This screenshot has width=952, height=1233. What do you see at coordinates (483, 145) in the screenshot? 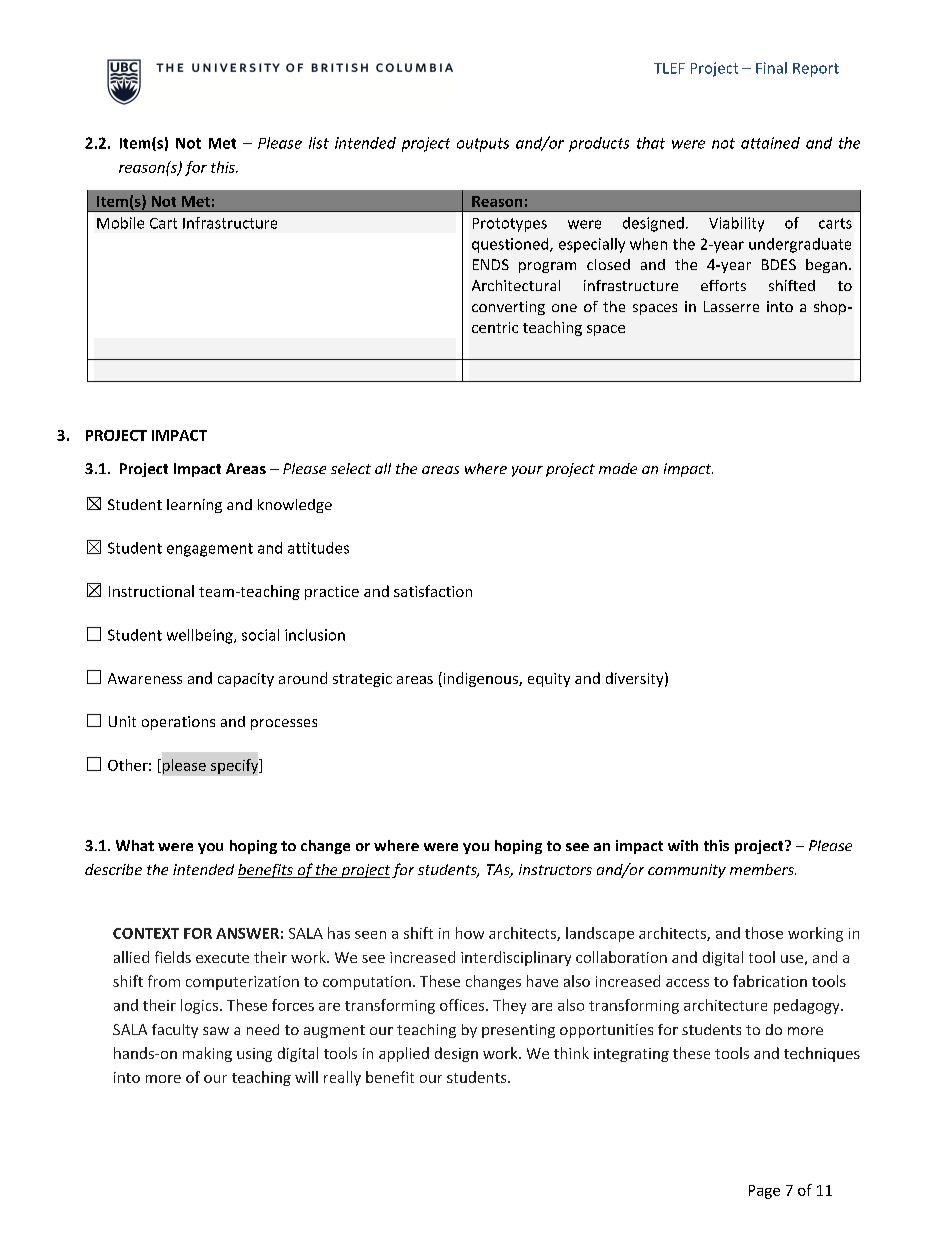
I see `outputs` at bounding box center [483, 145].
